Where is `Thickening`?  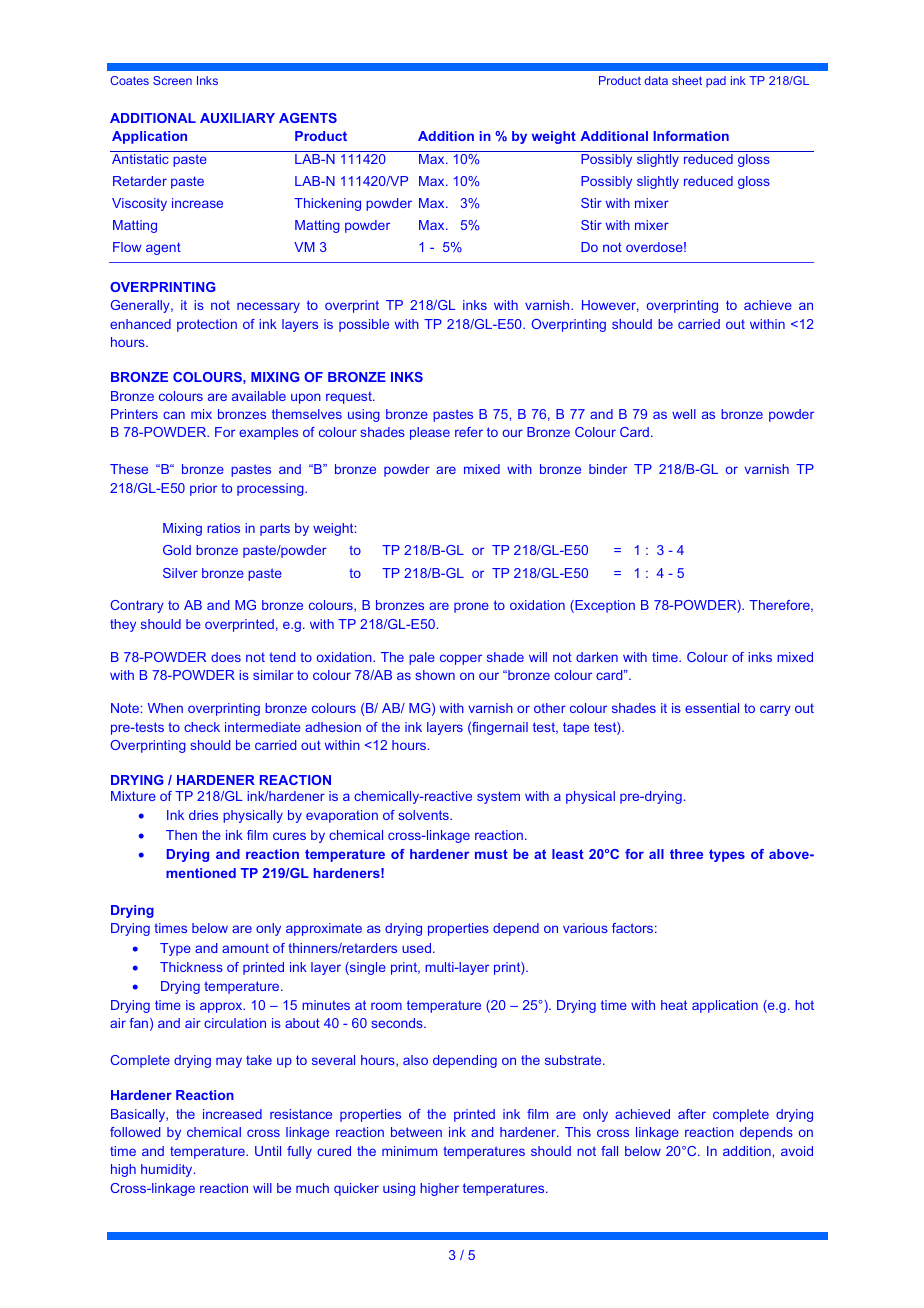 Thickening is located at coordinates (327, 204).
